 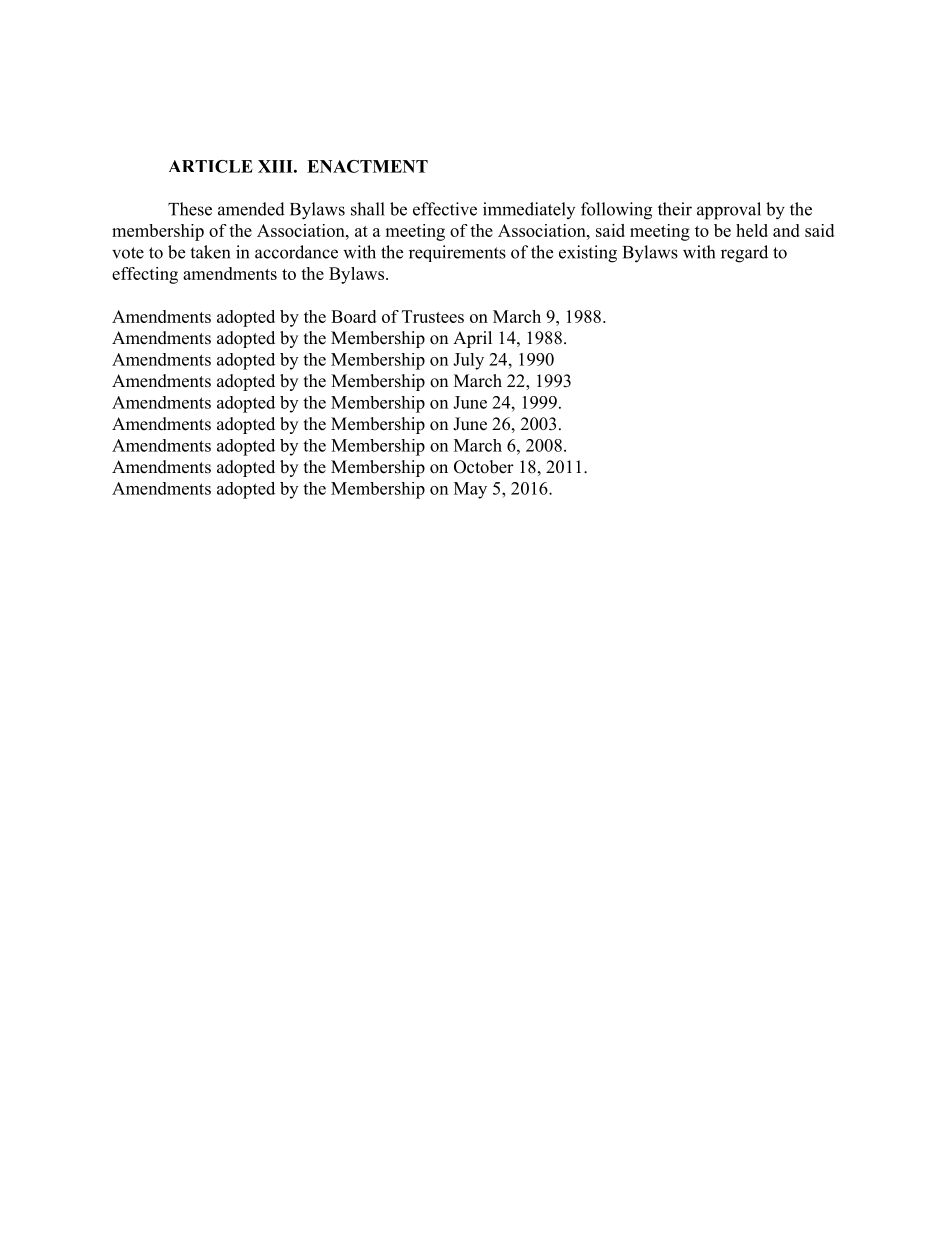 I want to click on effecting, so click(x=145, y=275).
